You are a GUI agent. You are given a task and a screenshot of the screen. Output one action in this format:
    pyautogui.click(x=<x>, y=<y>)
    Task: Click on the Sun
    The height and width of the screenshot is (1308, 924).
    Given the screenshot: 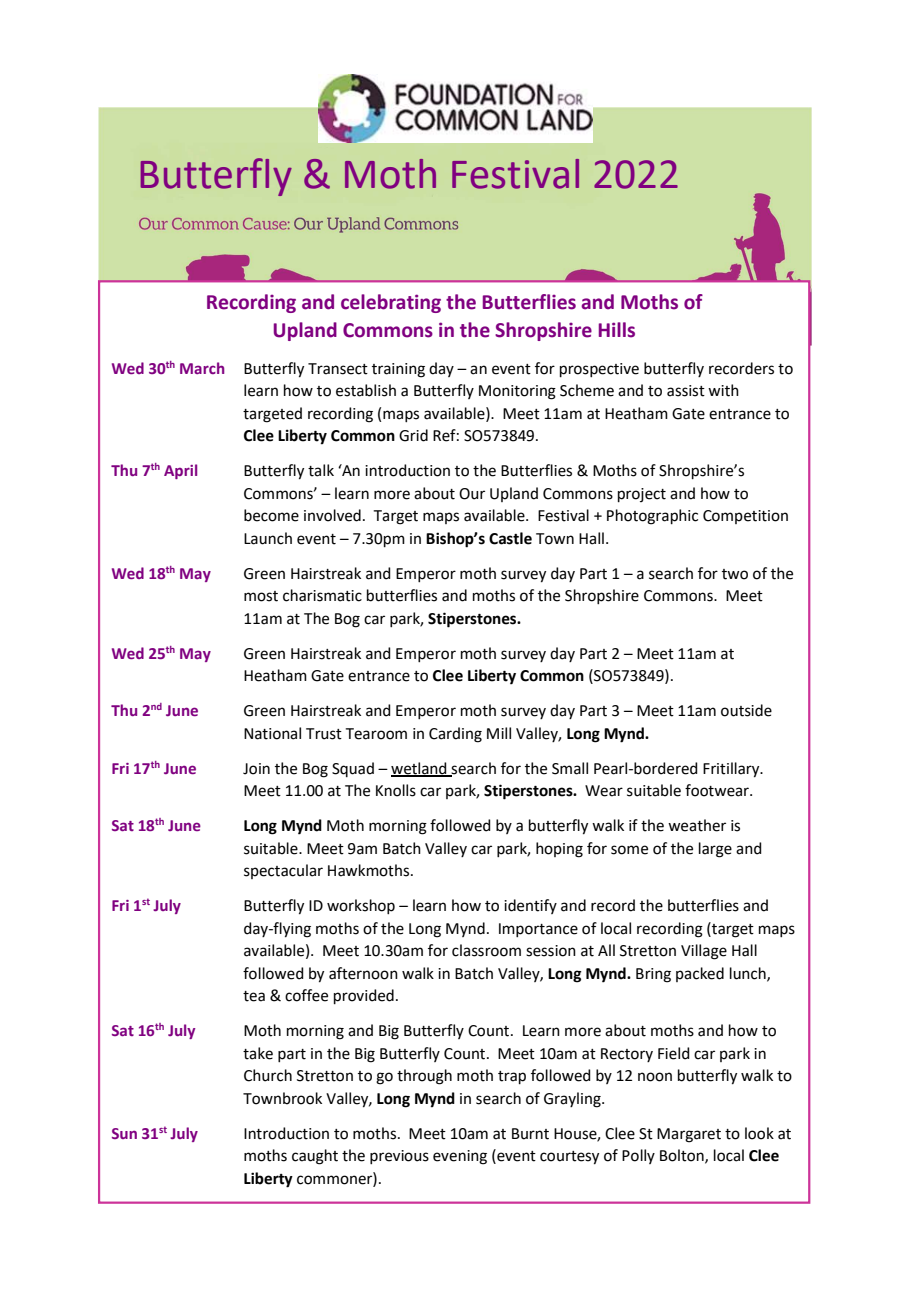 What is the action you would take?
    pyautogui.click(x=124, y=1133)
